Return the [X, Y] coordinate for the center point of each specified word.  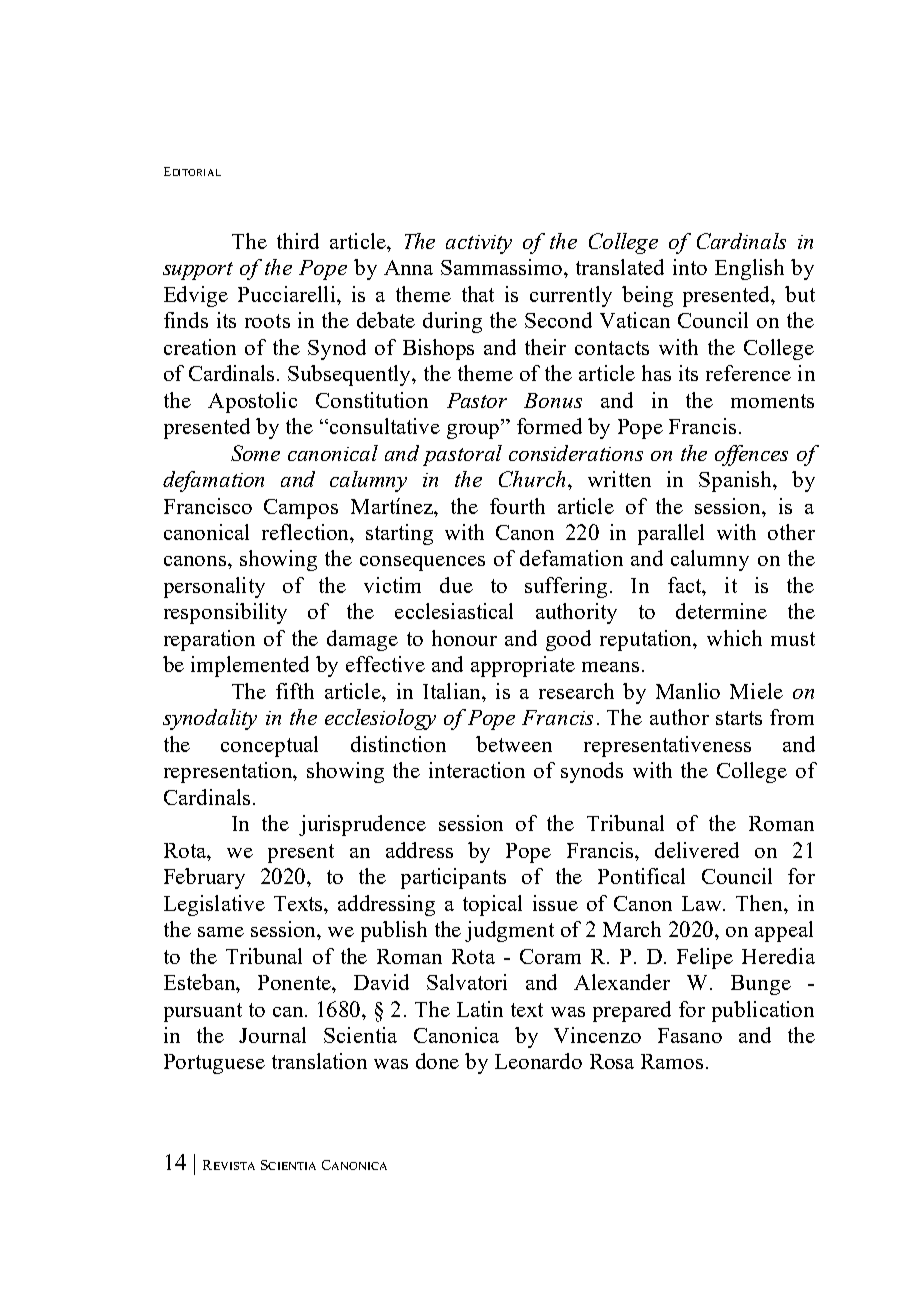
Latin [480, 1009]
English [749, 269]
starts [739, 718]
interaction [477, 770]
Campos [301, 509]
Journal [272, 1035]
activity [479, 244]
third [298, 241]
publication [763, 1011]
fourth [517, 506]
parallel [671, 534]
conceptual [269, 746]
